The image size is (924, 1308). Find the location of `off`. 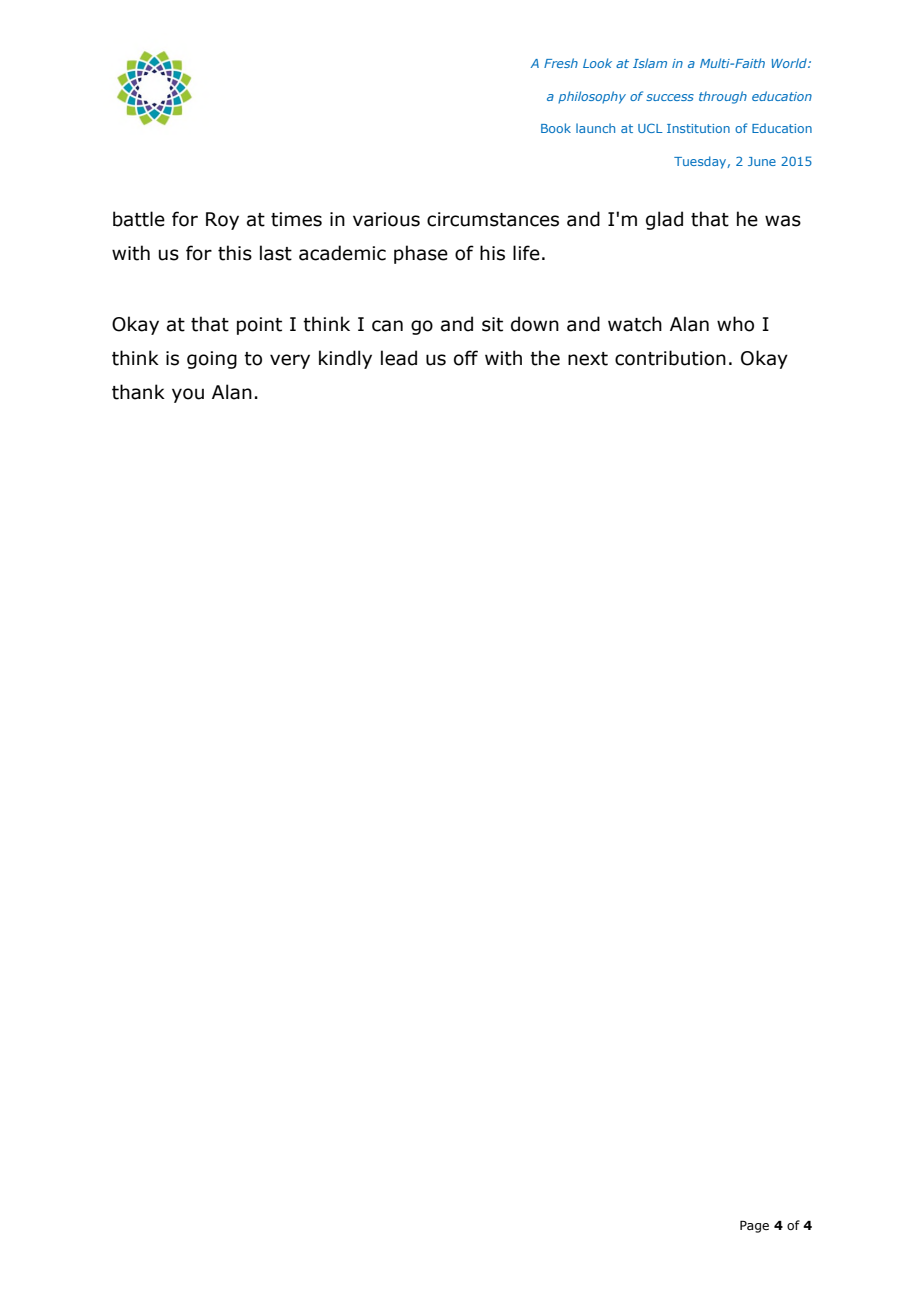

off is located at coordinates (466, 358).
